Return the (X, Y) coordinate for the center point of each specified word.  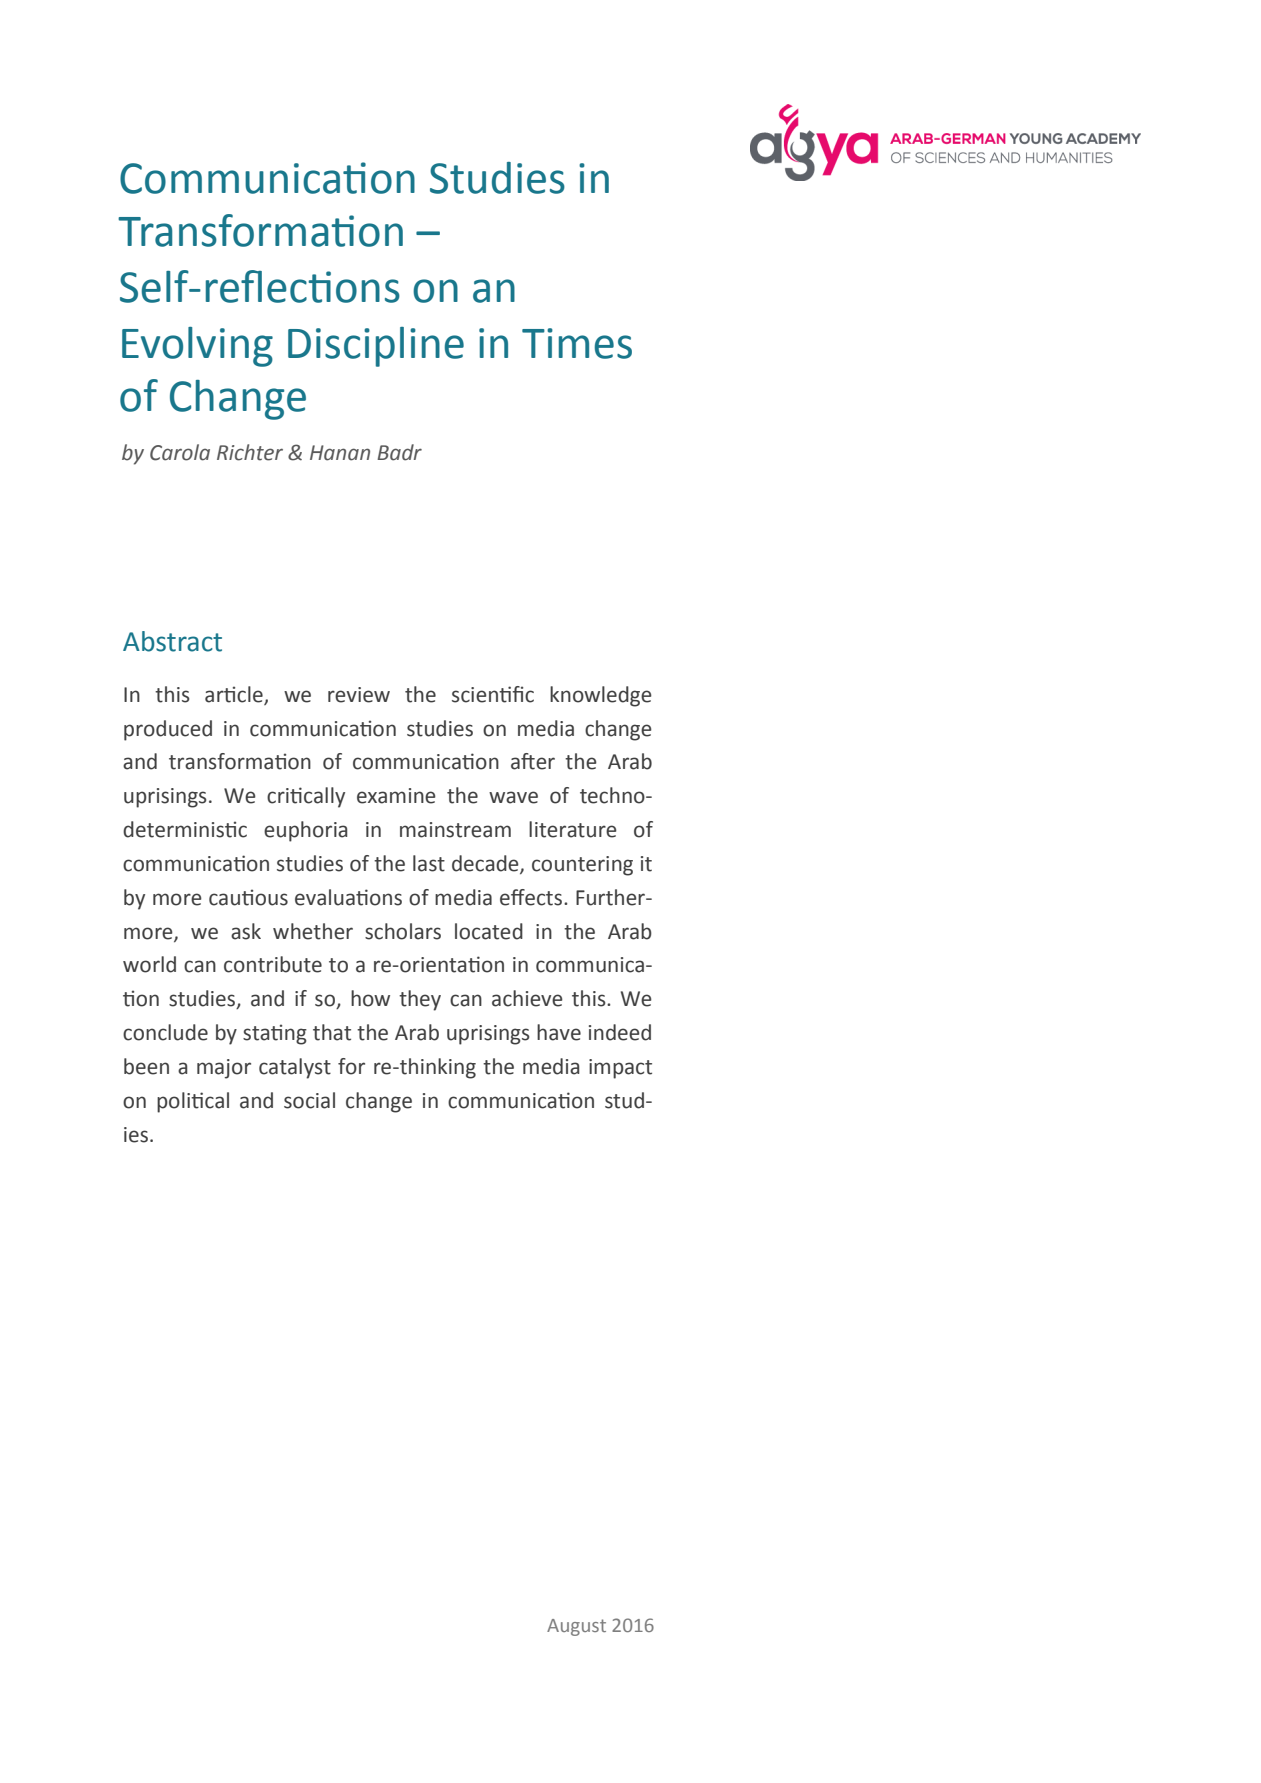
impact (620, 1069)
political (193, 1102)
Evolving (197, 347)
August (576, 1627)
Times (577, 343)
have (559, 1032)
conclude (165, 1032)
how (370, 998)
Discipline (376, 347)
